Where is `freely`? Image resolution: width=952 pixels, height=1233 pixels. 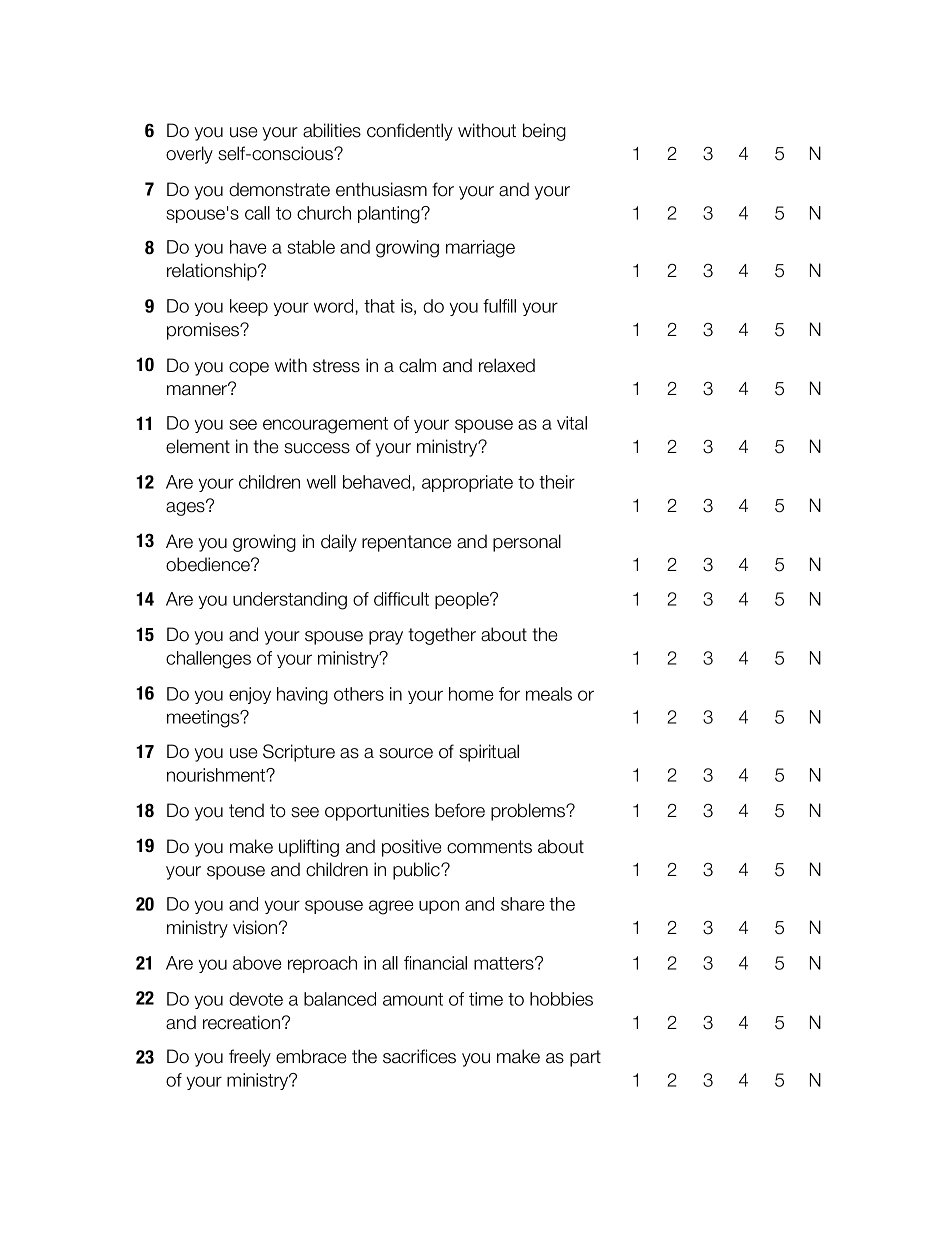 freely is located at coordinates (250, 1058).
